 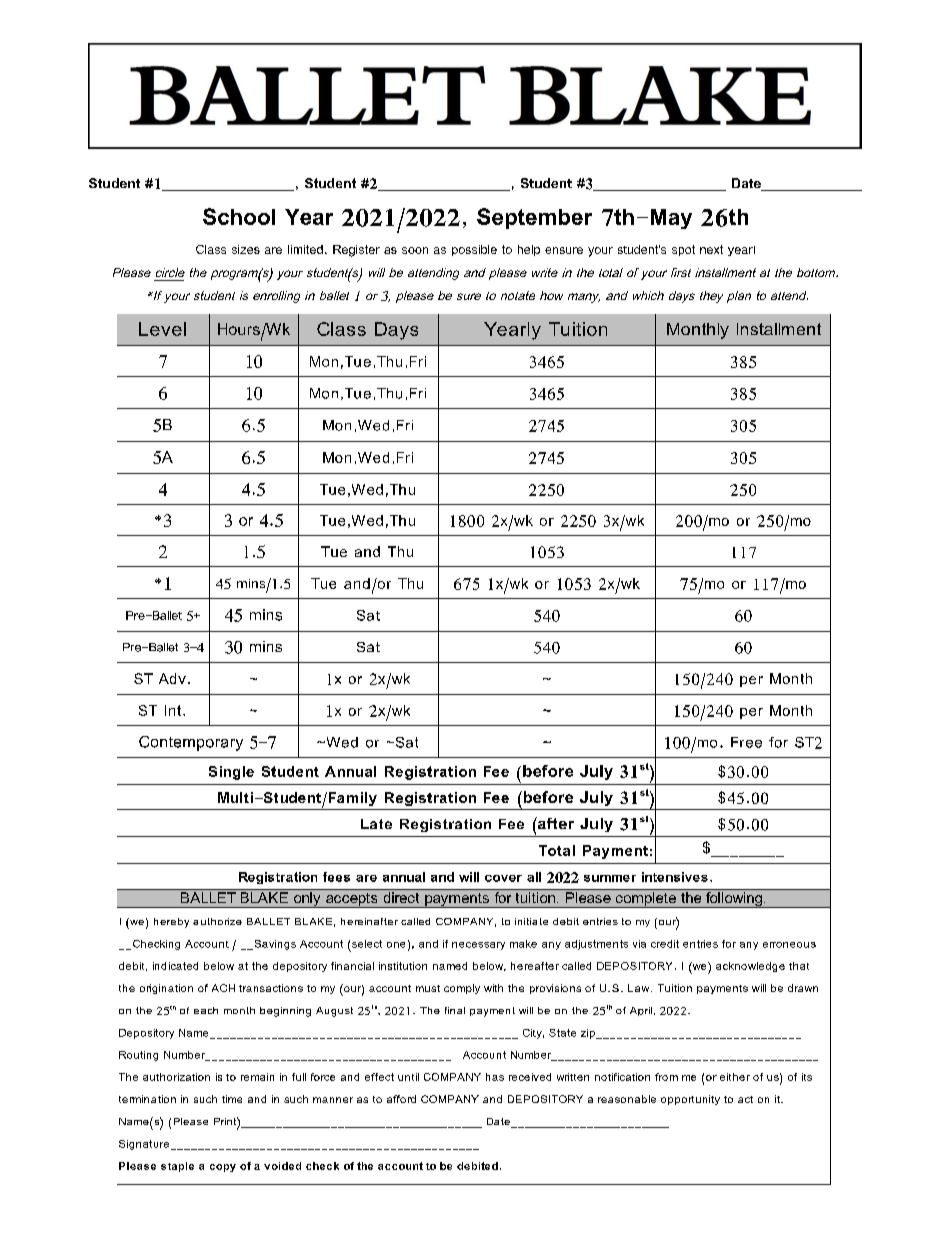 What do you see at coordinates (478, 946) in the screenshot?
I see `necessary` at bounding box center [478, 946].
